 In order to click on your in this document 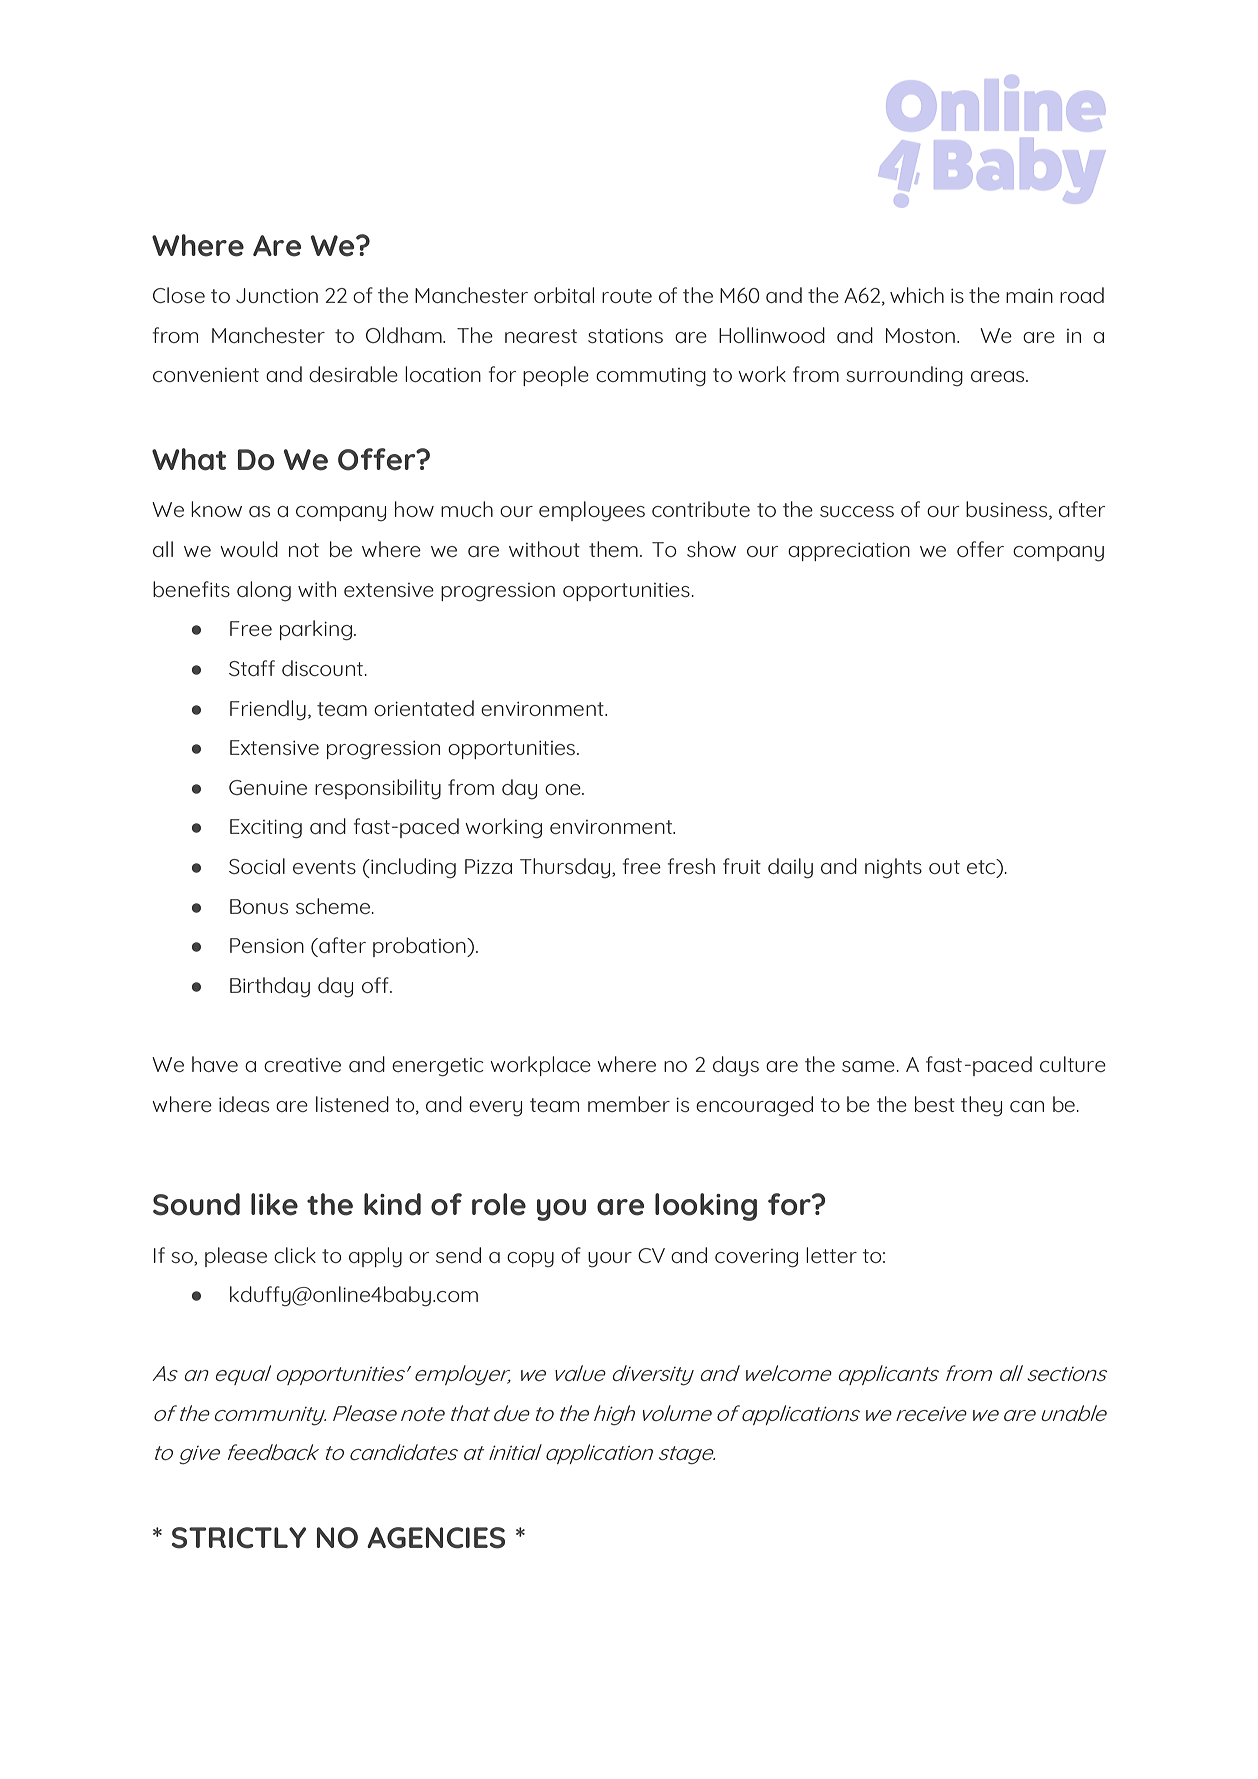, I will do `click(610, 1260)`.
